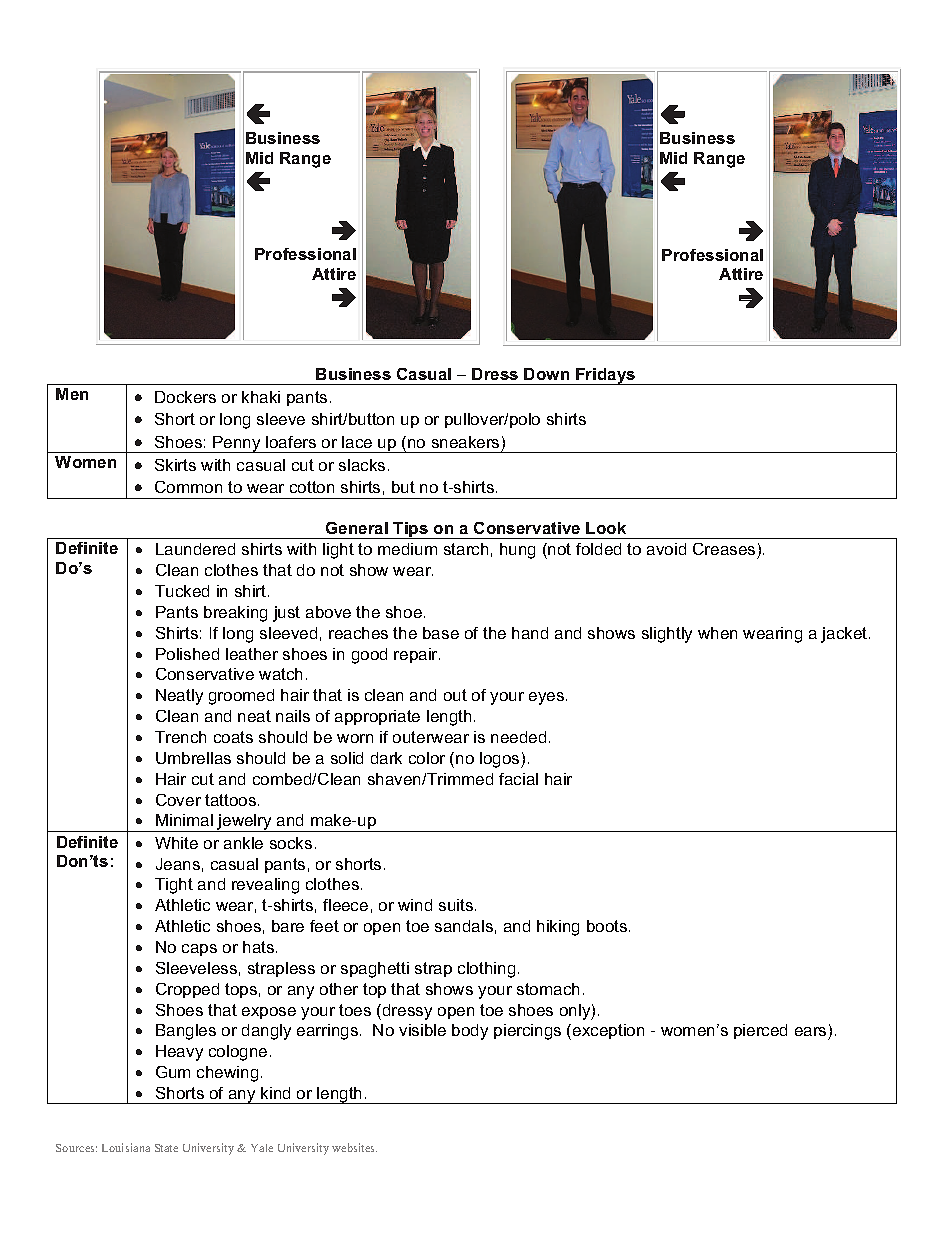  What do you see at coordinates (530, 633) in the document?
I see `hand` at bounding box center [530, 633].
